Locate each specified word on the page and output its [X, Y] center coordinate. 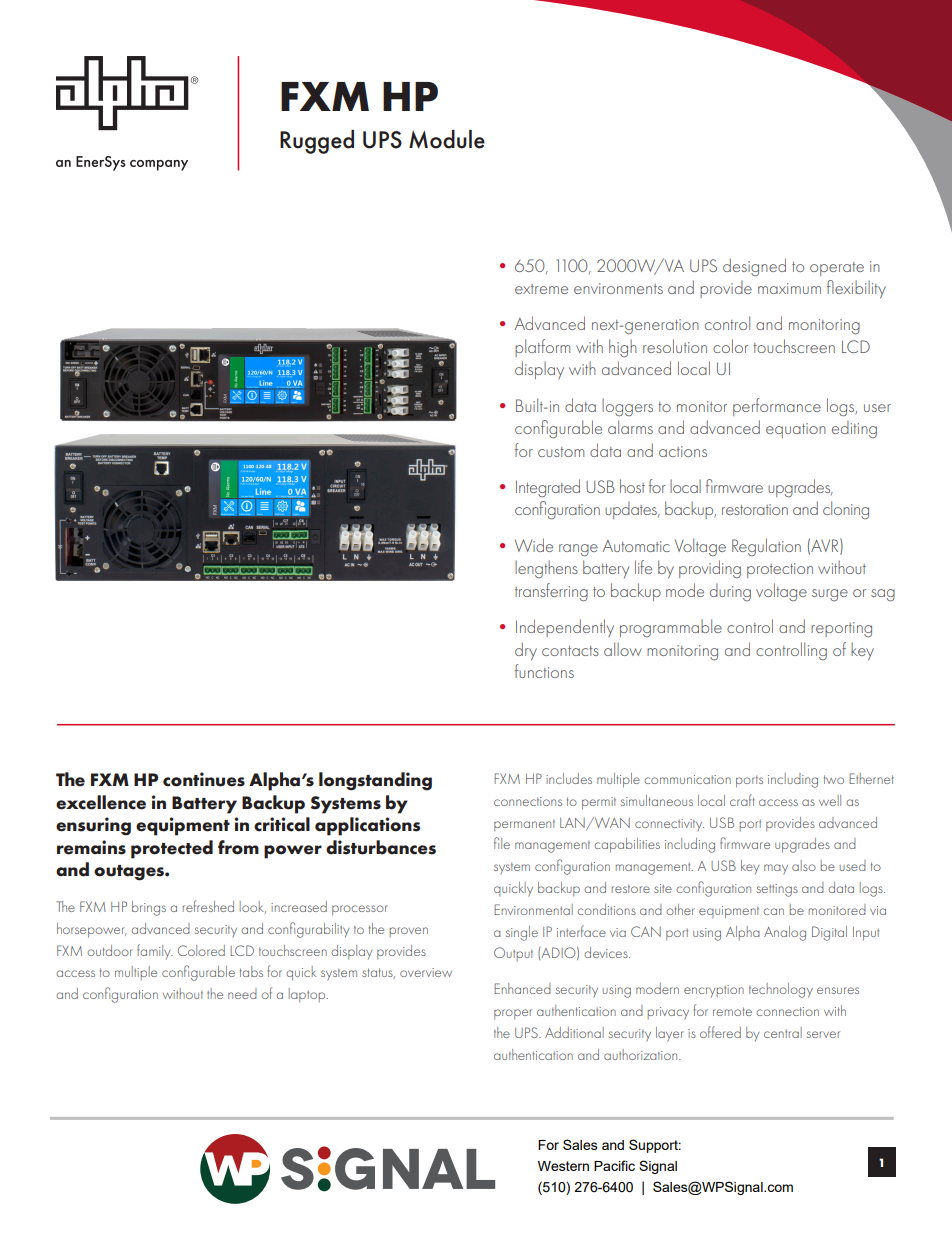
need [242, 993]
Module [447, 139]
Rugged [317, 142]
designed [754, 267]
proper [513, 1014]
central [783, 1032]
